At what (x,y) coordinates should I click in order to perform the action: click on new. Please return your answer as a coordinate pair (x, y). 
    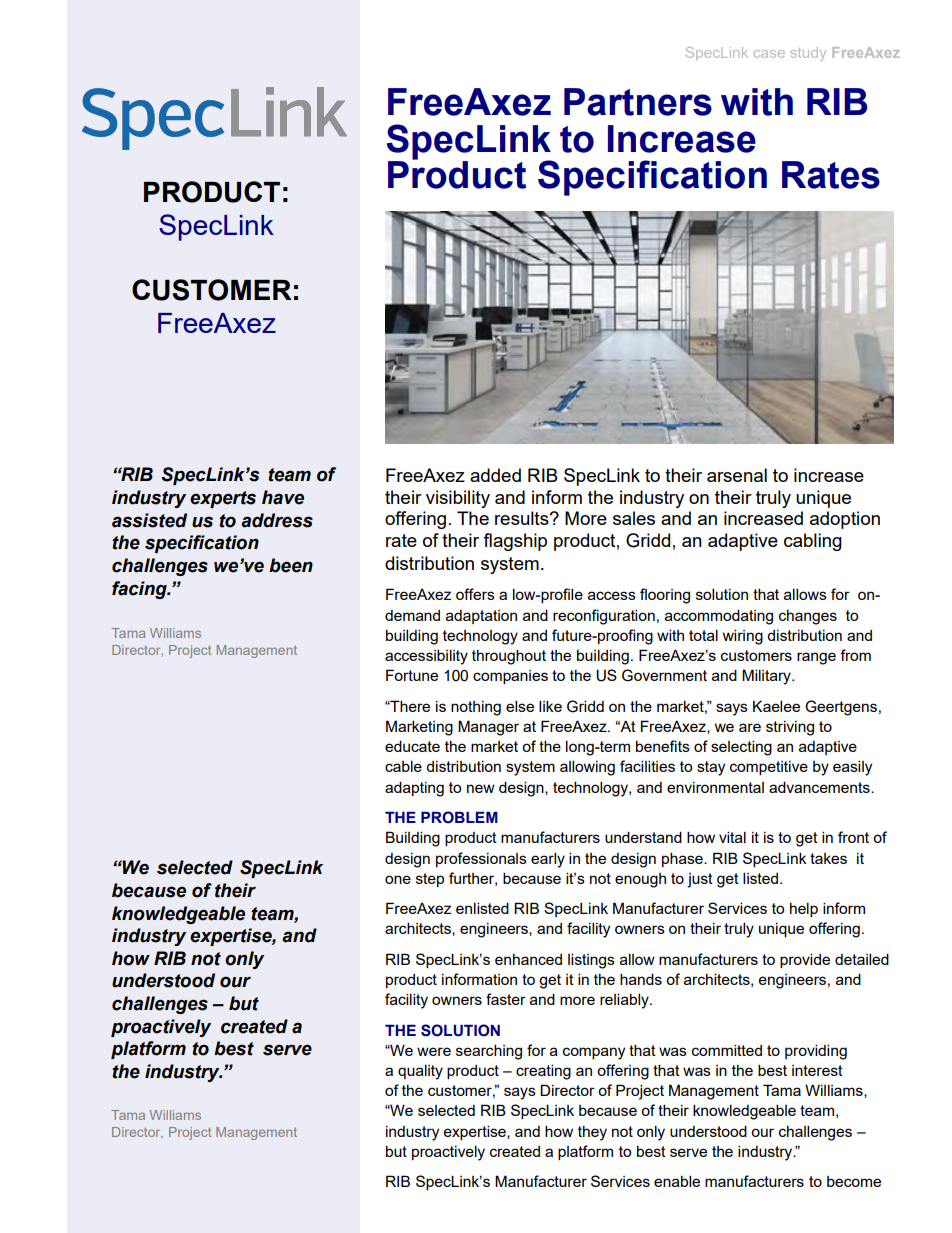
    Looking at the image, I should click on (481, 788).
